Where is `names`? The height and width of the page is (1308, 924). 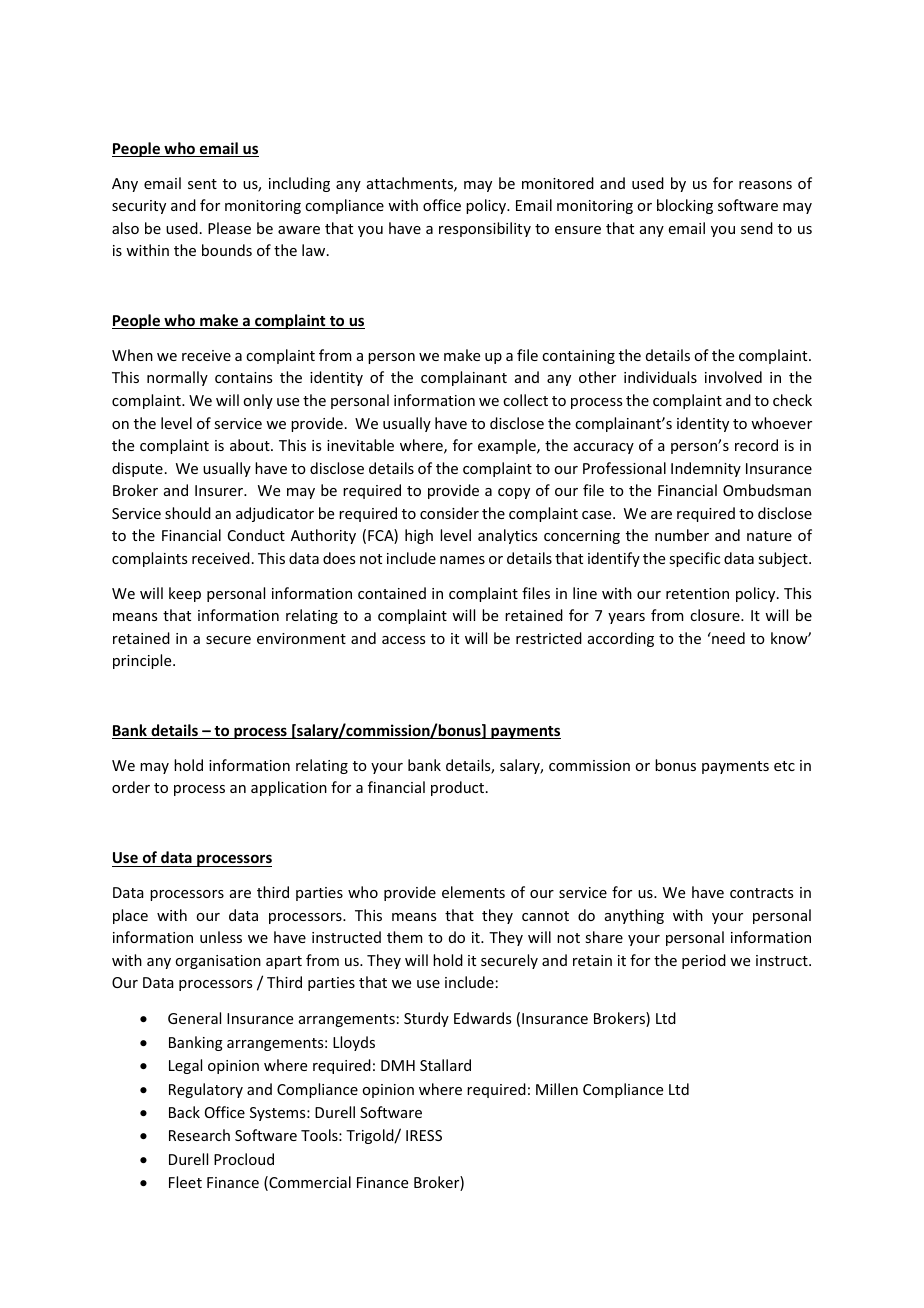
names is located at coordinates (462, 560).
